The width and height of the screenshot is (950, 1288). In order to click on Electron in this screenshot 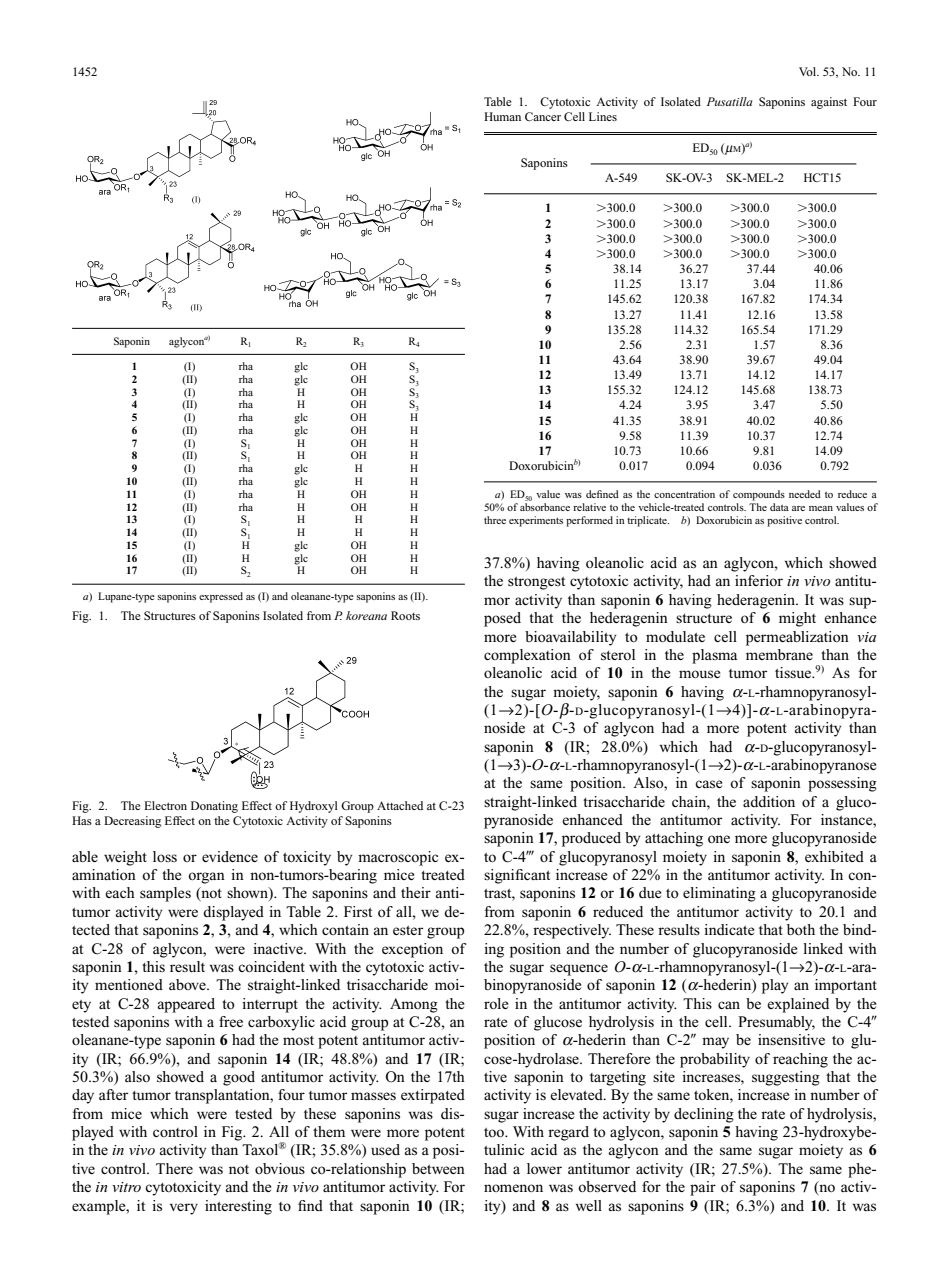, I will do `click(165, 805)`.
